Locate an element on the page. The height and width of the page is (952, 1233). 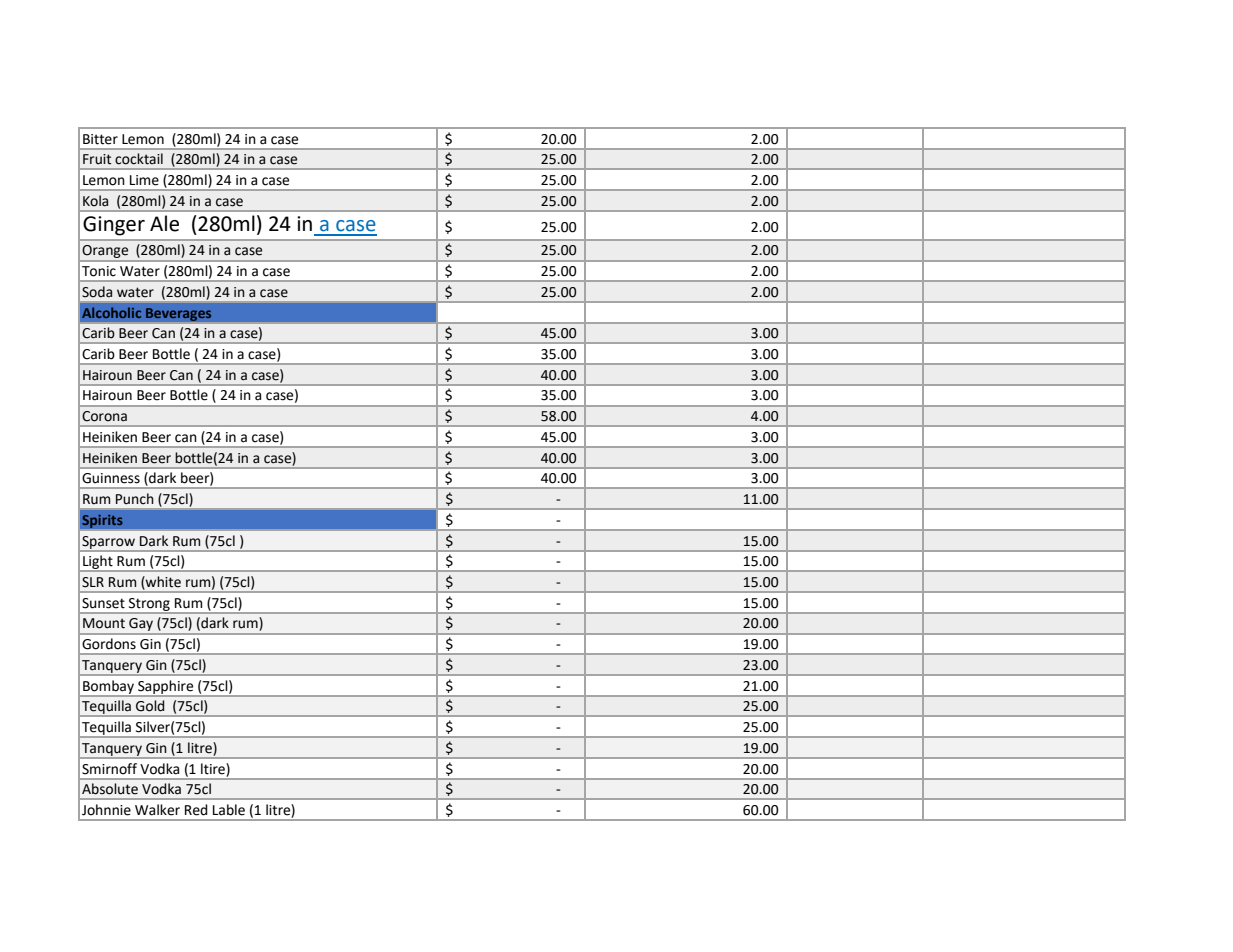
Punch is located at coordinates (135, 499).
